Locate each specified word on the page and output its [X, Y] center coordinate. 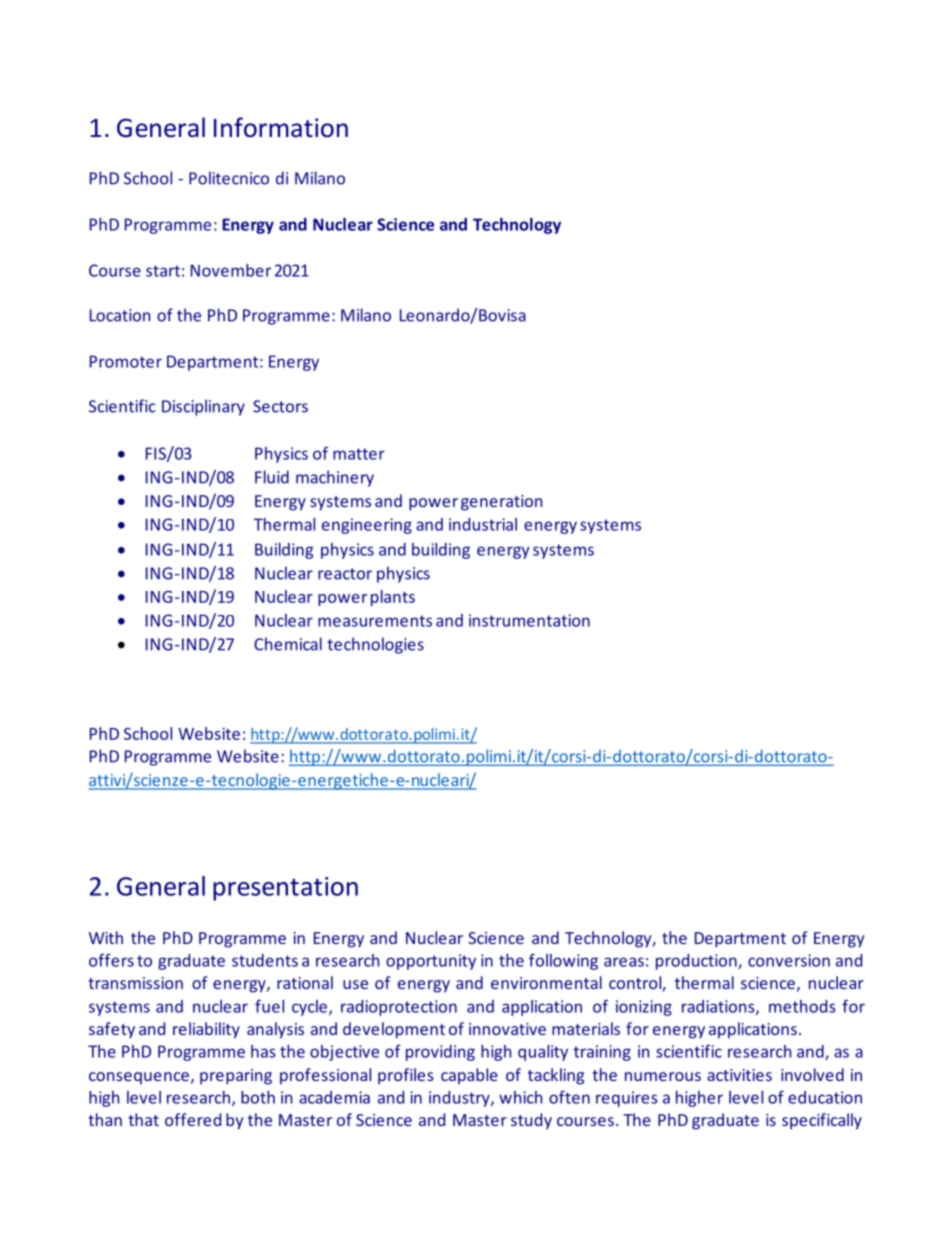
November [231, 270]
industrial [483, 524]
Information [281, 127]
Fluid [272, 477]
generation [501, 503]
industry [460, 1099]
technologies [375, 645]
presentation [285, 889]
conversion [789, 960]
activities [739, 1075]
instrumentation [529, 620]
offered [193, 1119]
